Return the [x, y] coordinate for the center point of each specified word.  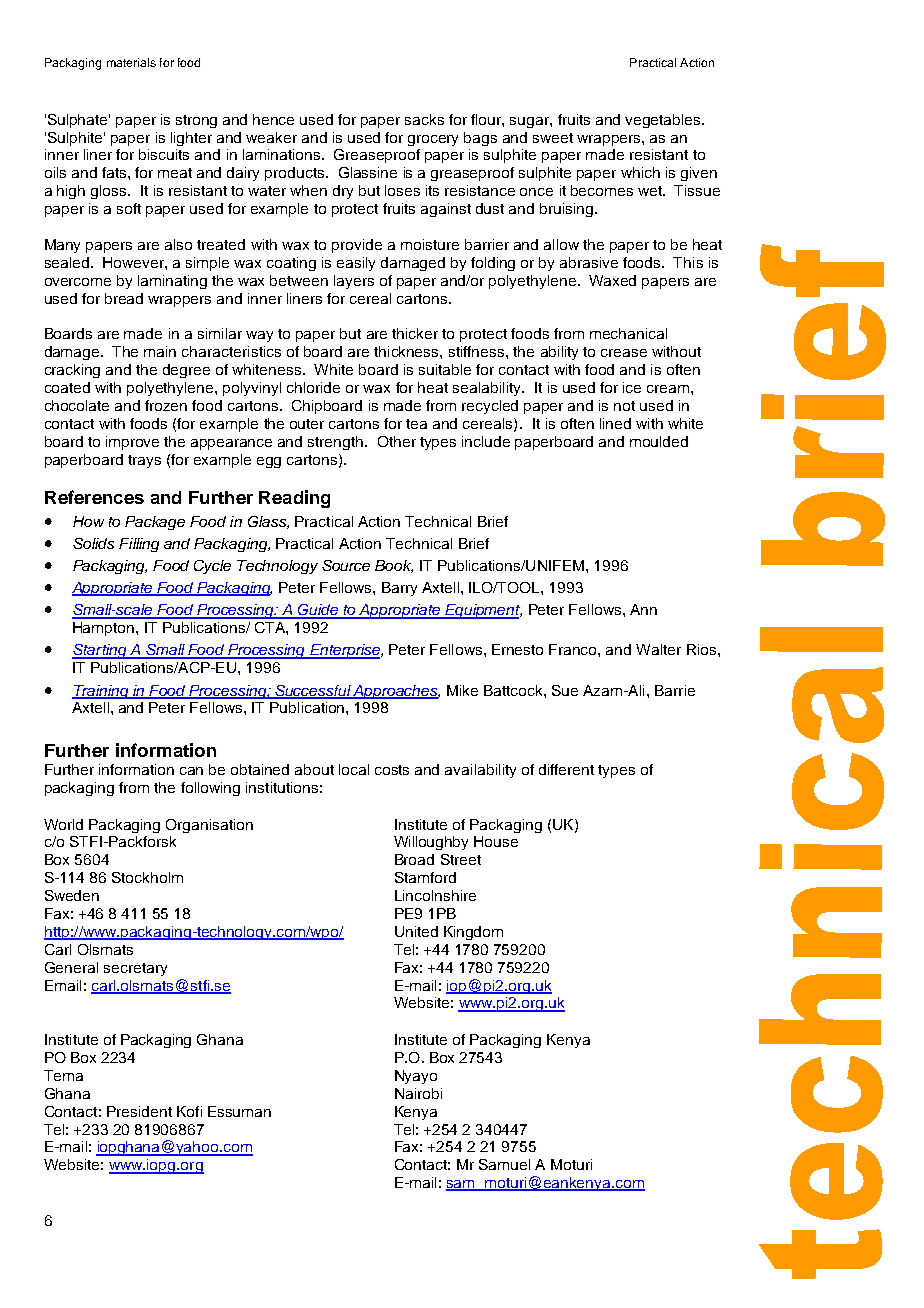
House [496, 841]
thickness [407, 351]
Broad [414, 859]
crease [624, 353]
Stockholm [147, 877]
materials [131, 62]
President [139, 1111]
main [160, 351]
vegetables [664, 121]
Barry [399, 589]
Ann [643, 609]
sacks [424, 119]
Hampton [105, 629]
